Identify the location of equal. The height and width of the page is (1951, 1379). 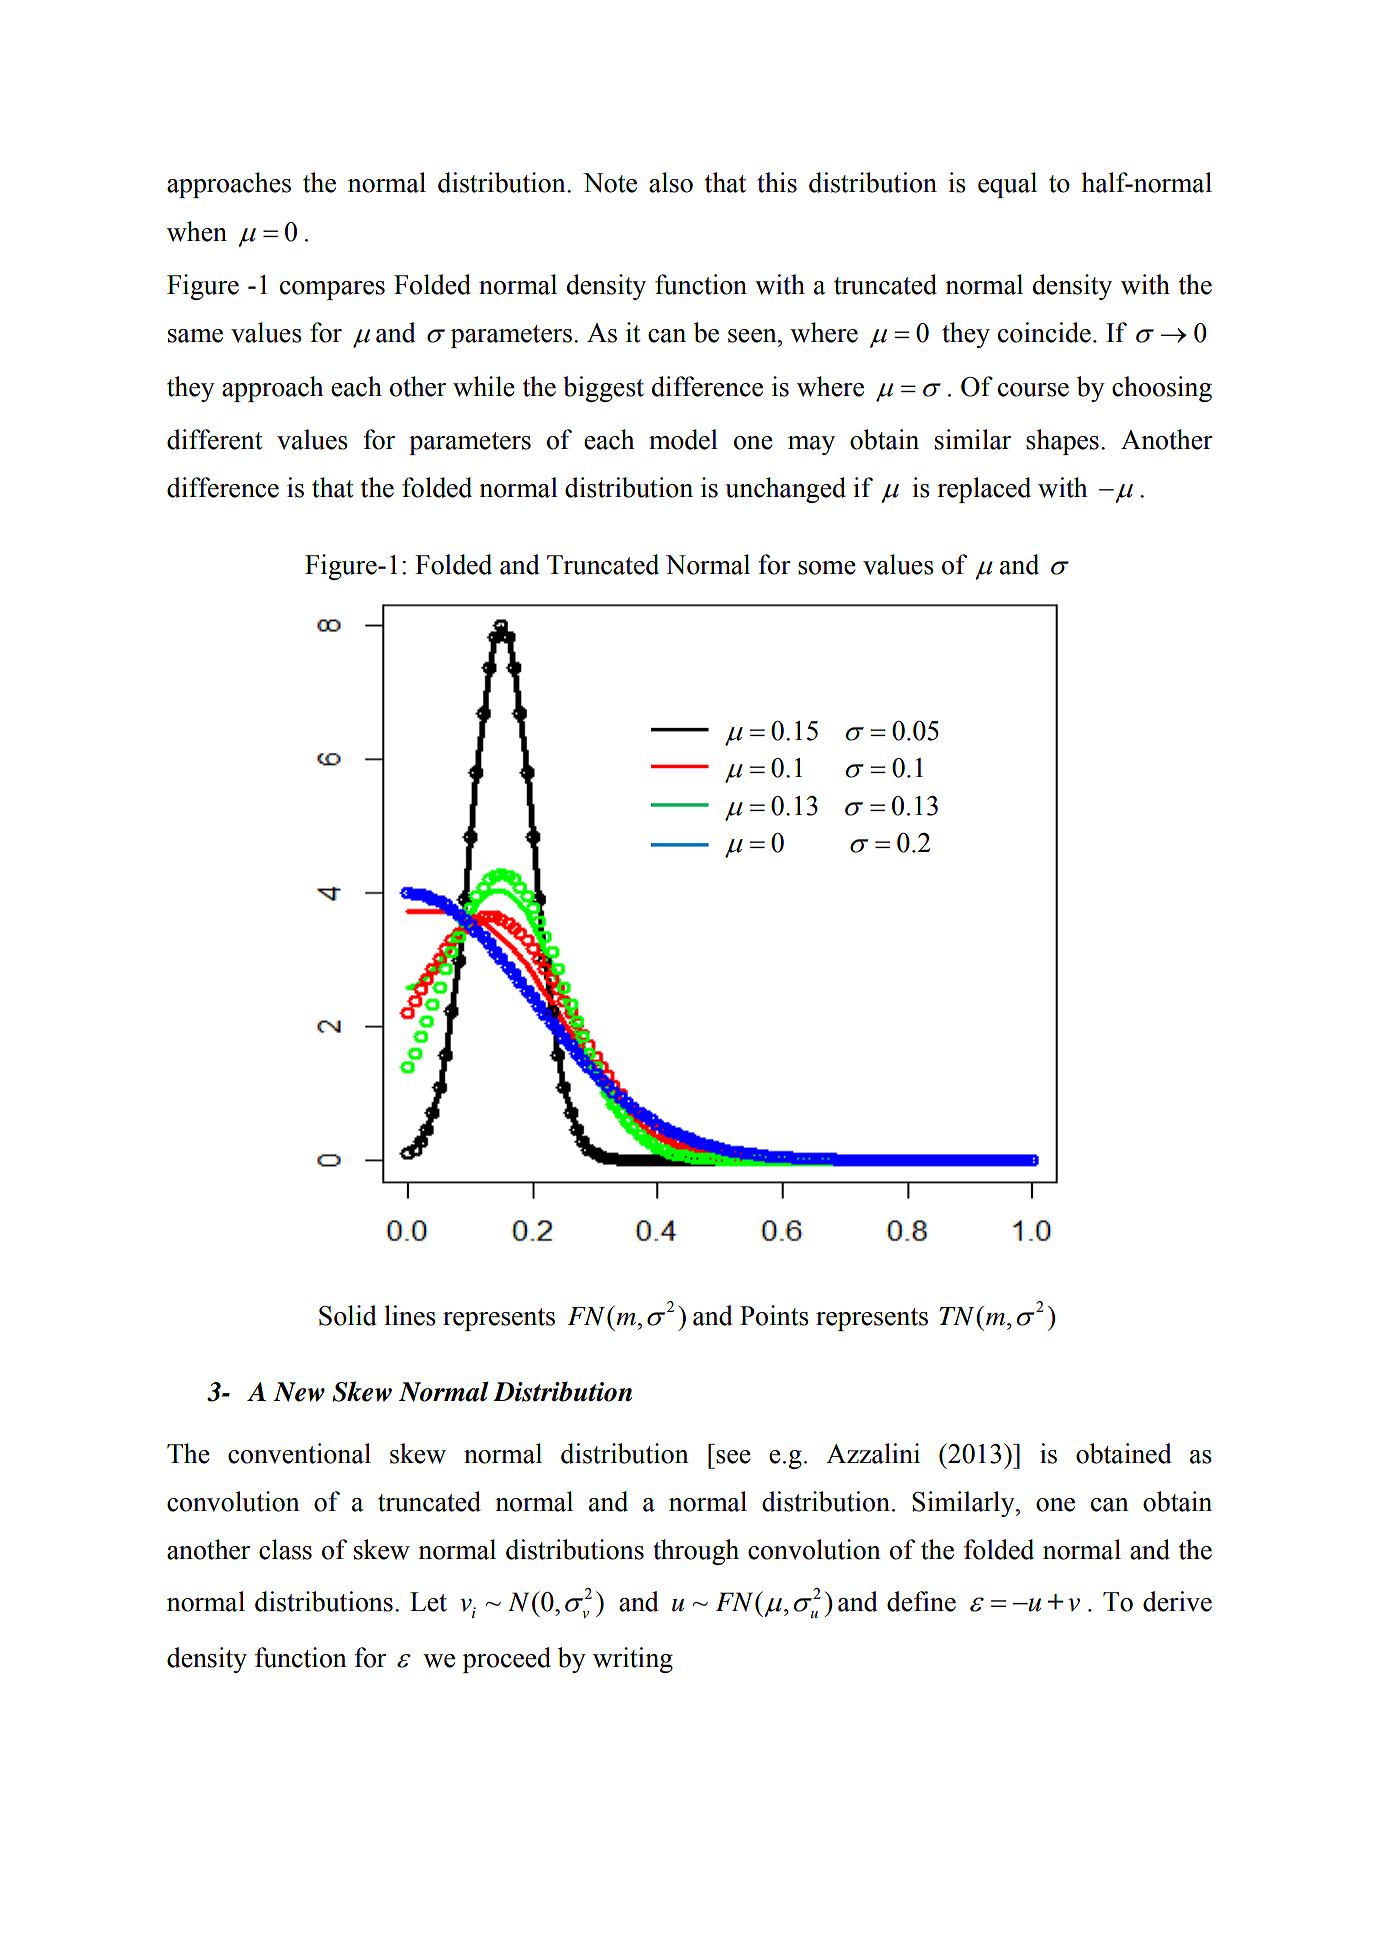
(1007, 185).
